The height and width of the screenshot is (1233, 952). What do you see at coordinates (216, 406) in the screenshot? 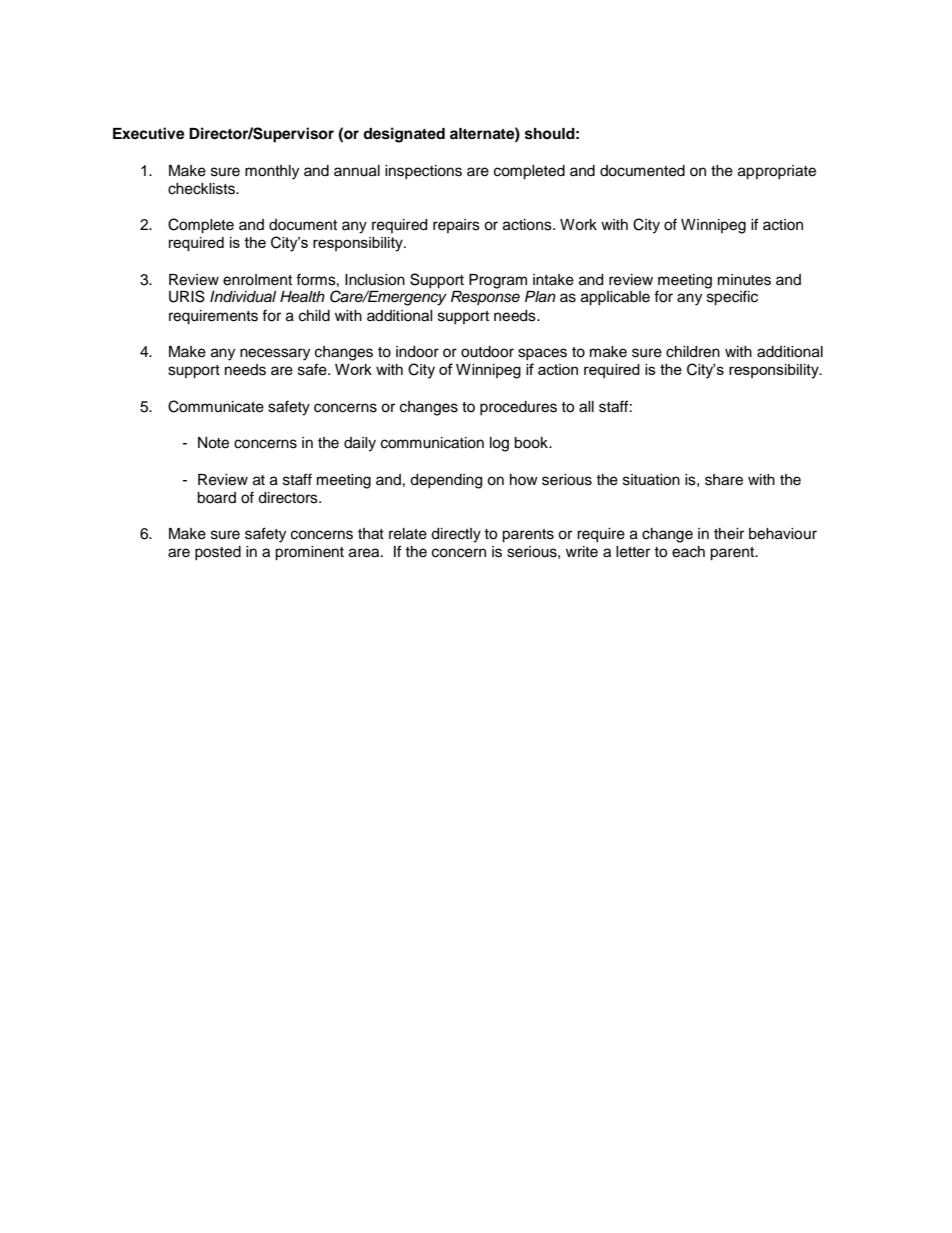
I see `Communicate` at bounding box center [216, 406].
